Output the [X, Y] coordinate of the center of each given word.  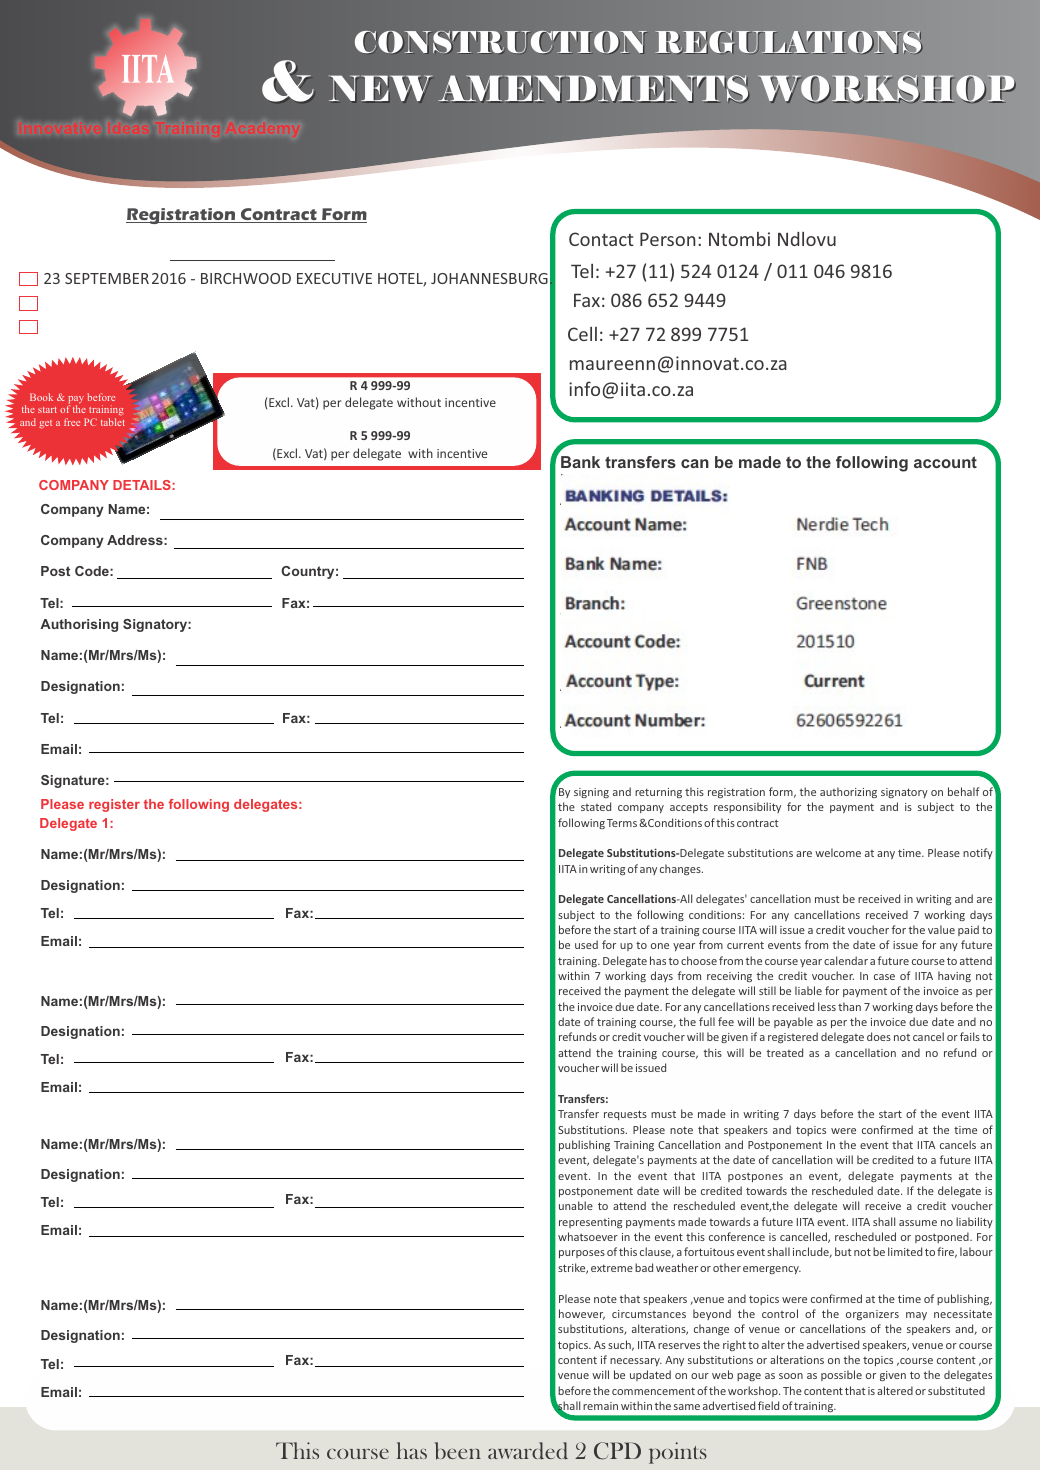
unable [576, 1205]
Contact [601, 239]
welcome [838, 852]
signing [591, 793]
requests [625, 1115]
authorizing [848, 792]
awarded [528, 1451]
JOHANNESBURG [489, 278]
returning [658, 793]
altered [895, 1390]
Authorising [79, 625]
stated [596, 806]
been [458, 1451]
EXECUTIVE [334, 278]
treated [785, 1052]
